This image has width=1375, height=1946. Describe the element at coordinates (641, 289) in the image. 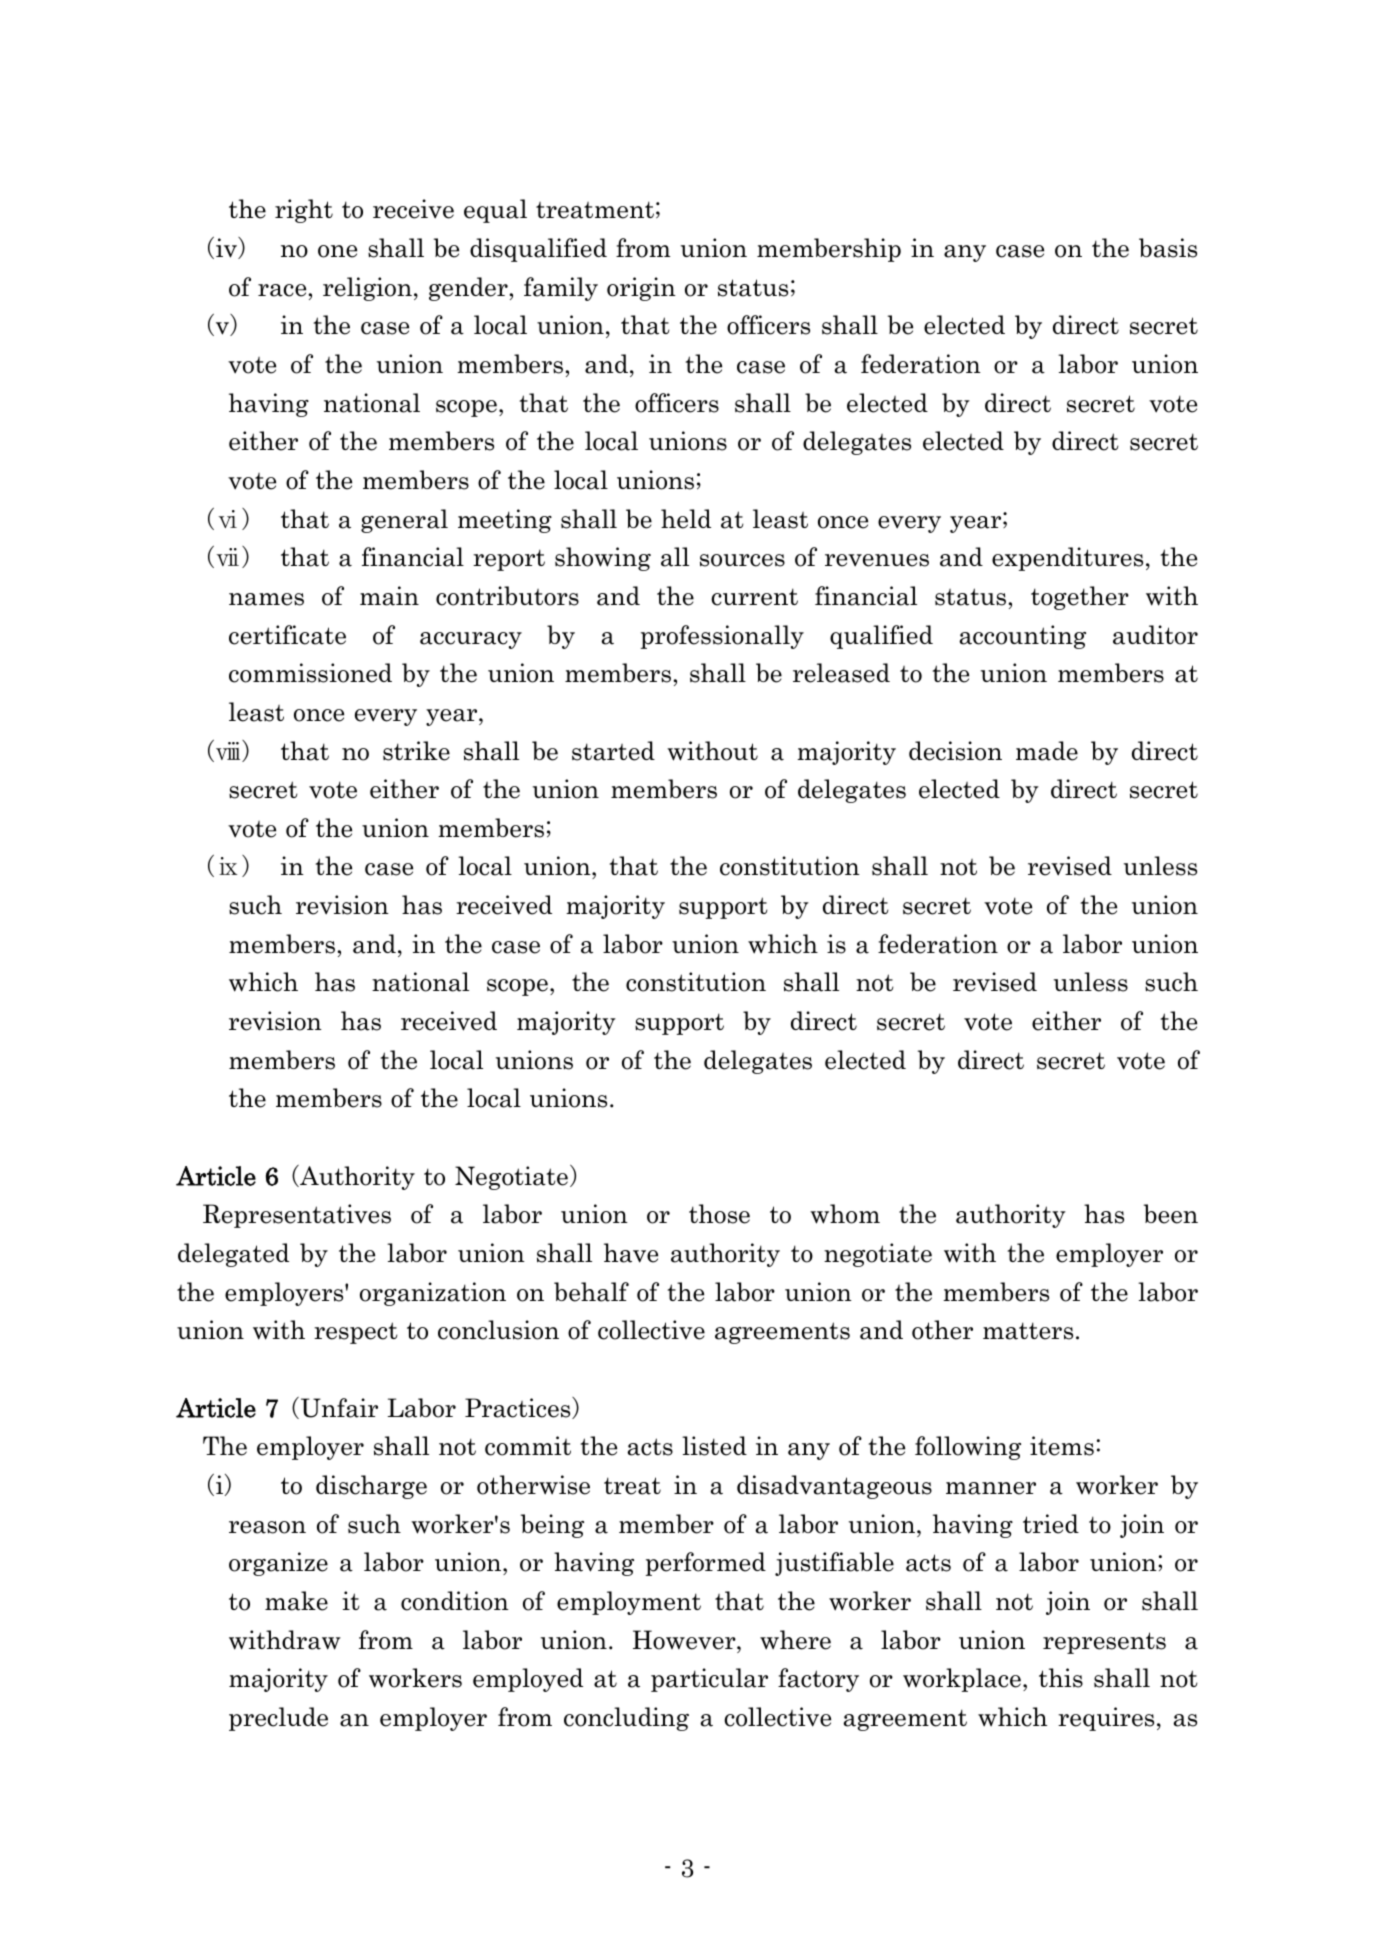

I see `origin` at that location.
